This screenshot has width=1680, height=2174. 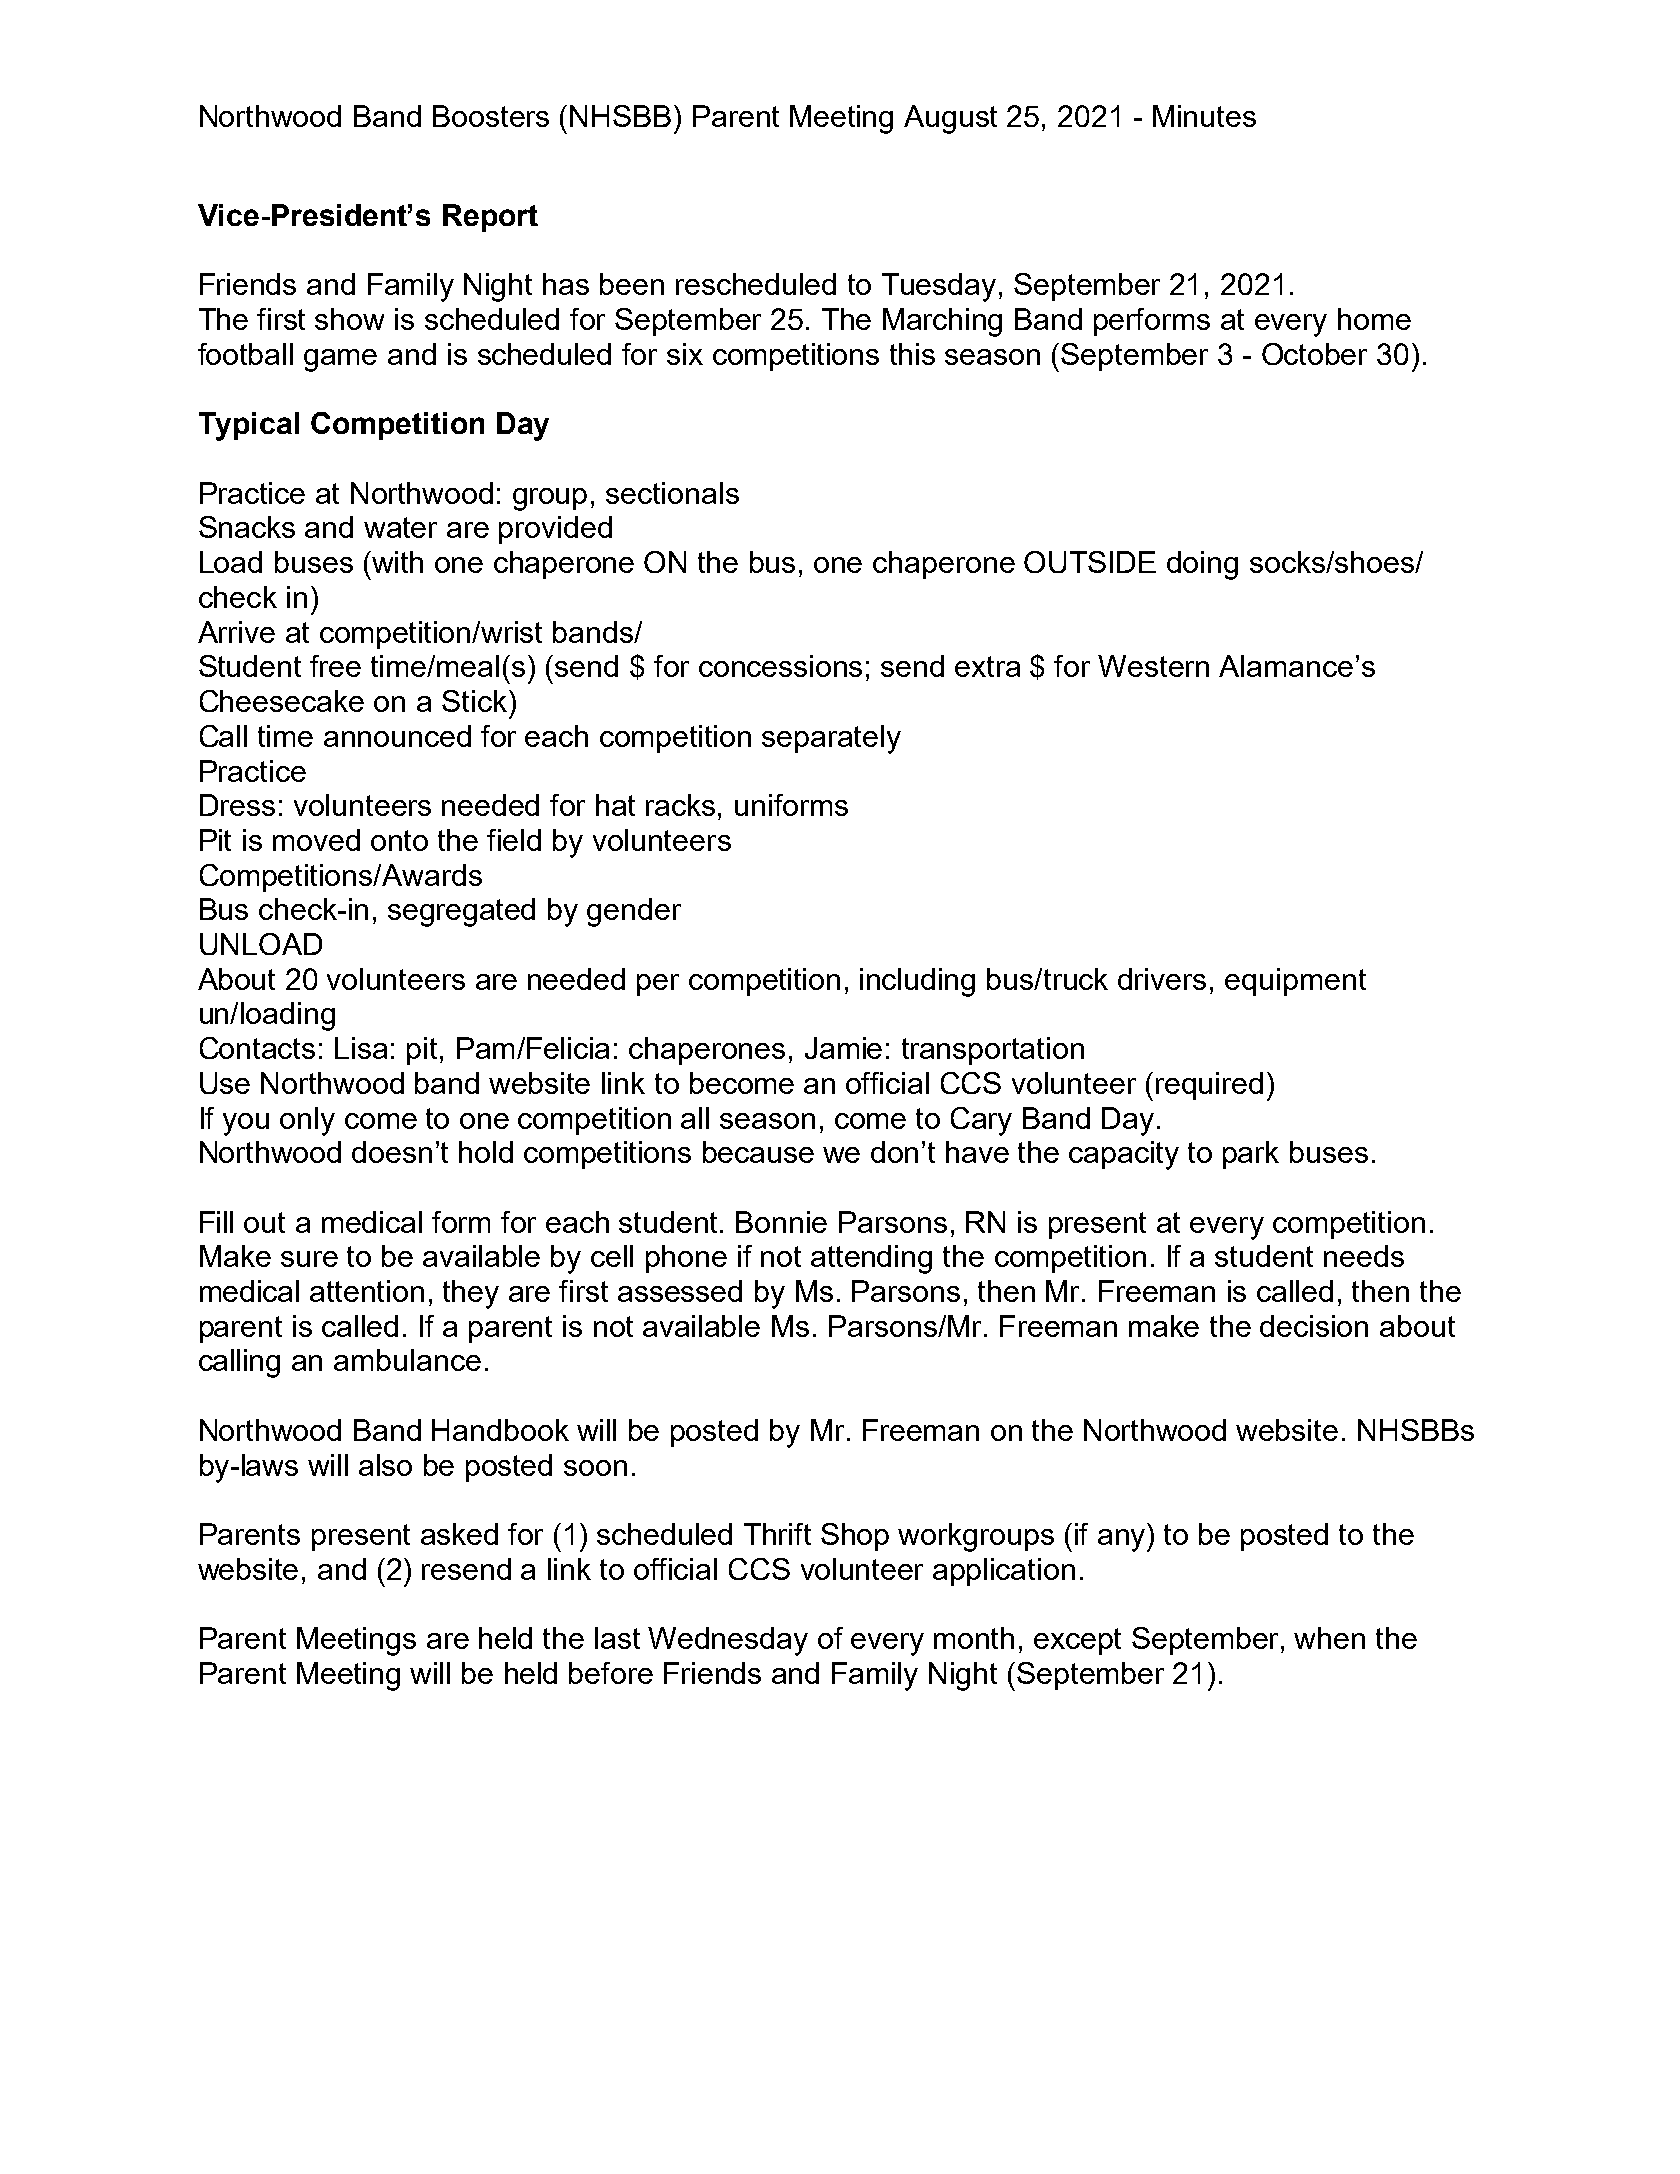 What do you see at coordinates (950, 119) in the screenshot?
I see `August` at bounding box center [950, 119].
